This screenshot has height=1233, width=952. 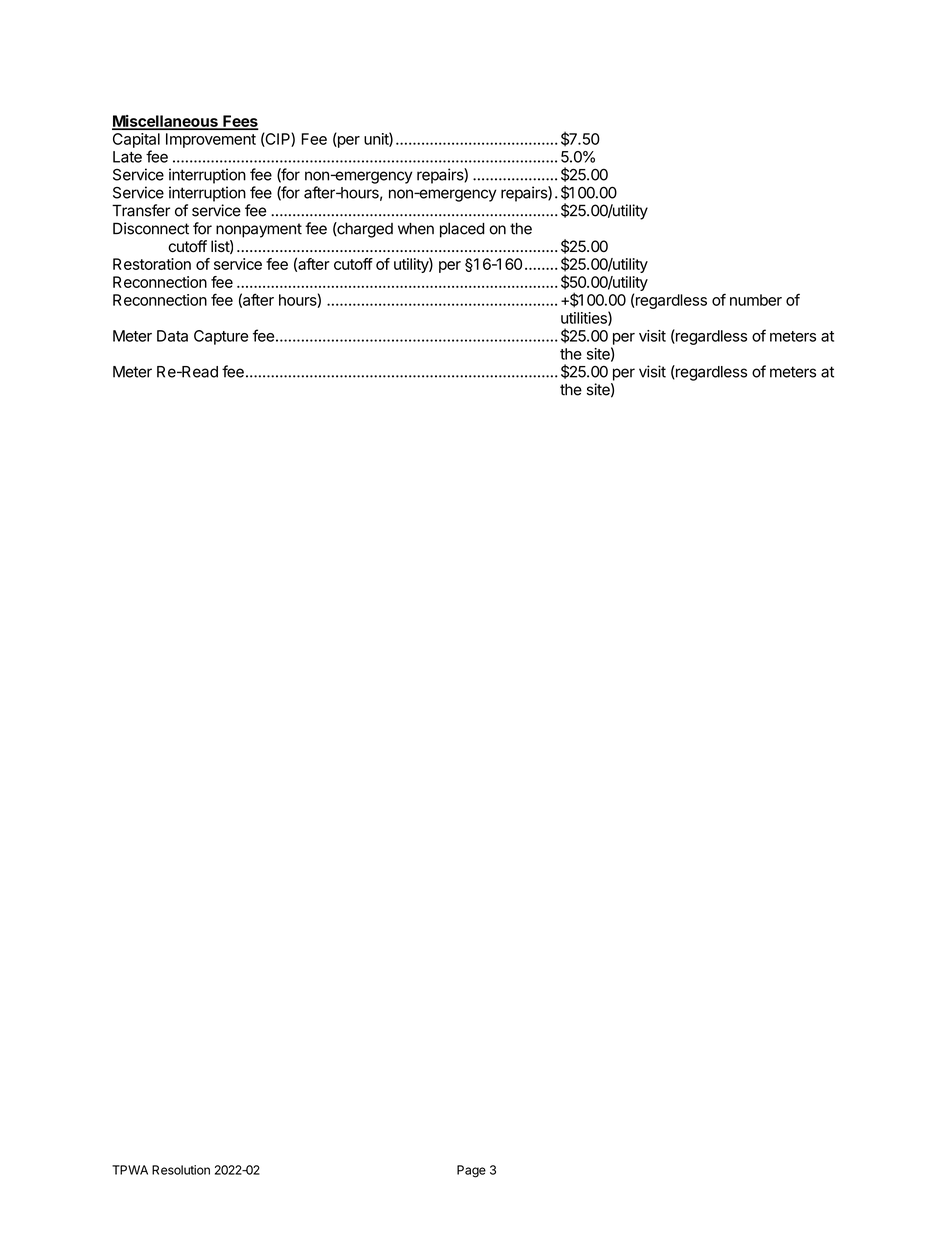 What do you see at coordinates (152, 264) in the screenshot?
I see `Restoration` at bounding box center [152, 264].
